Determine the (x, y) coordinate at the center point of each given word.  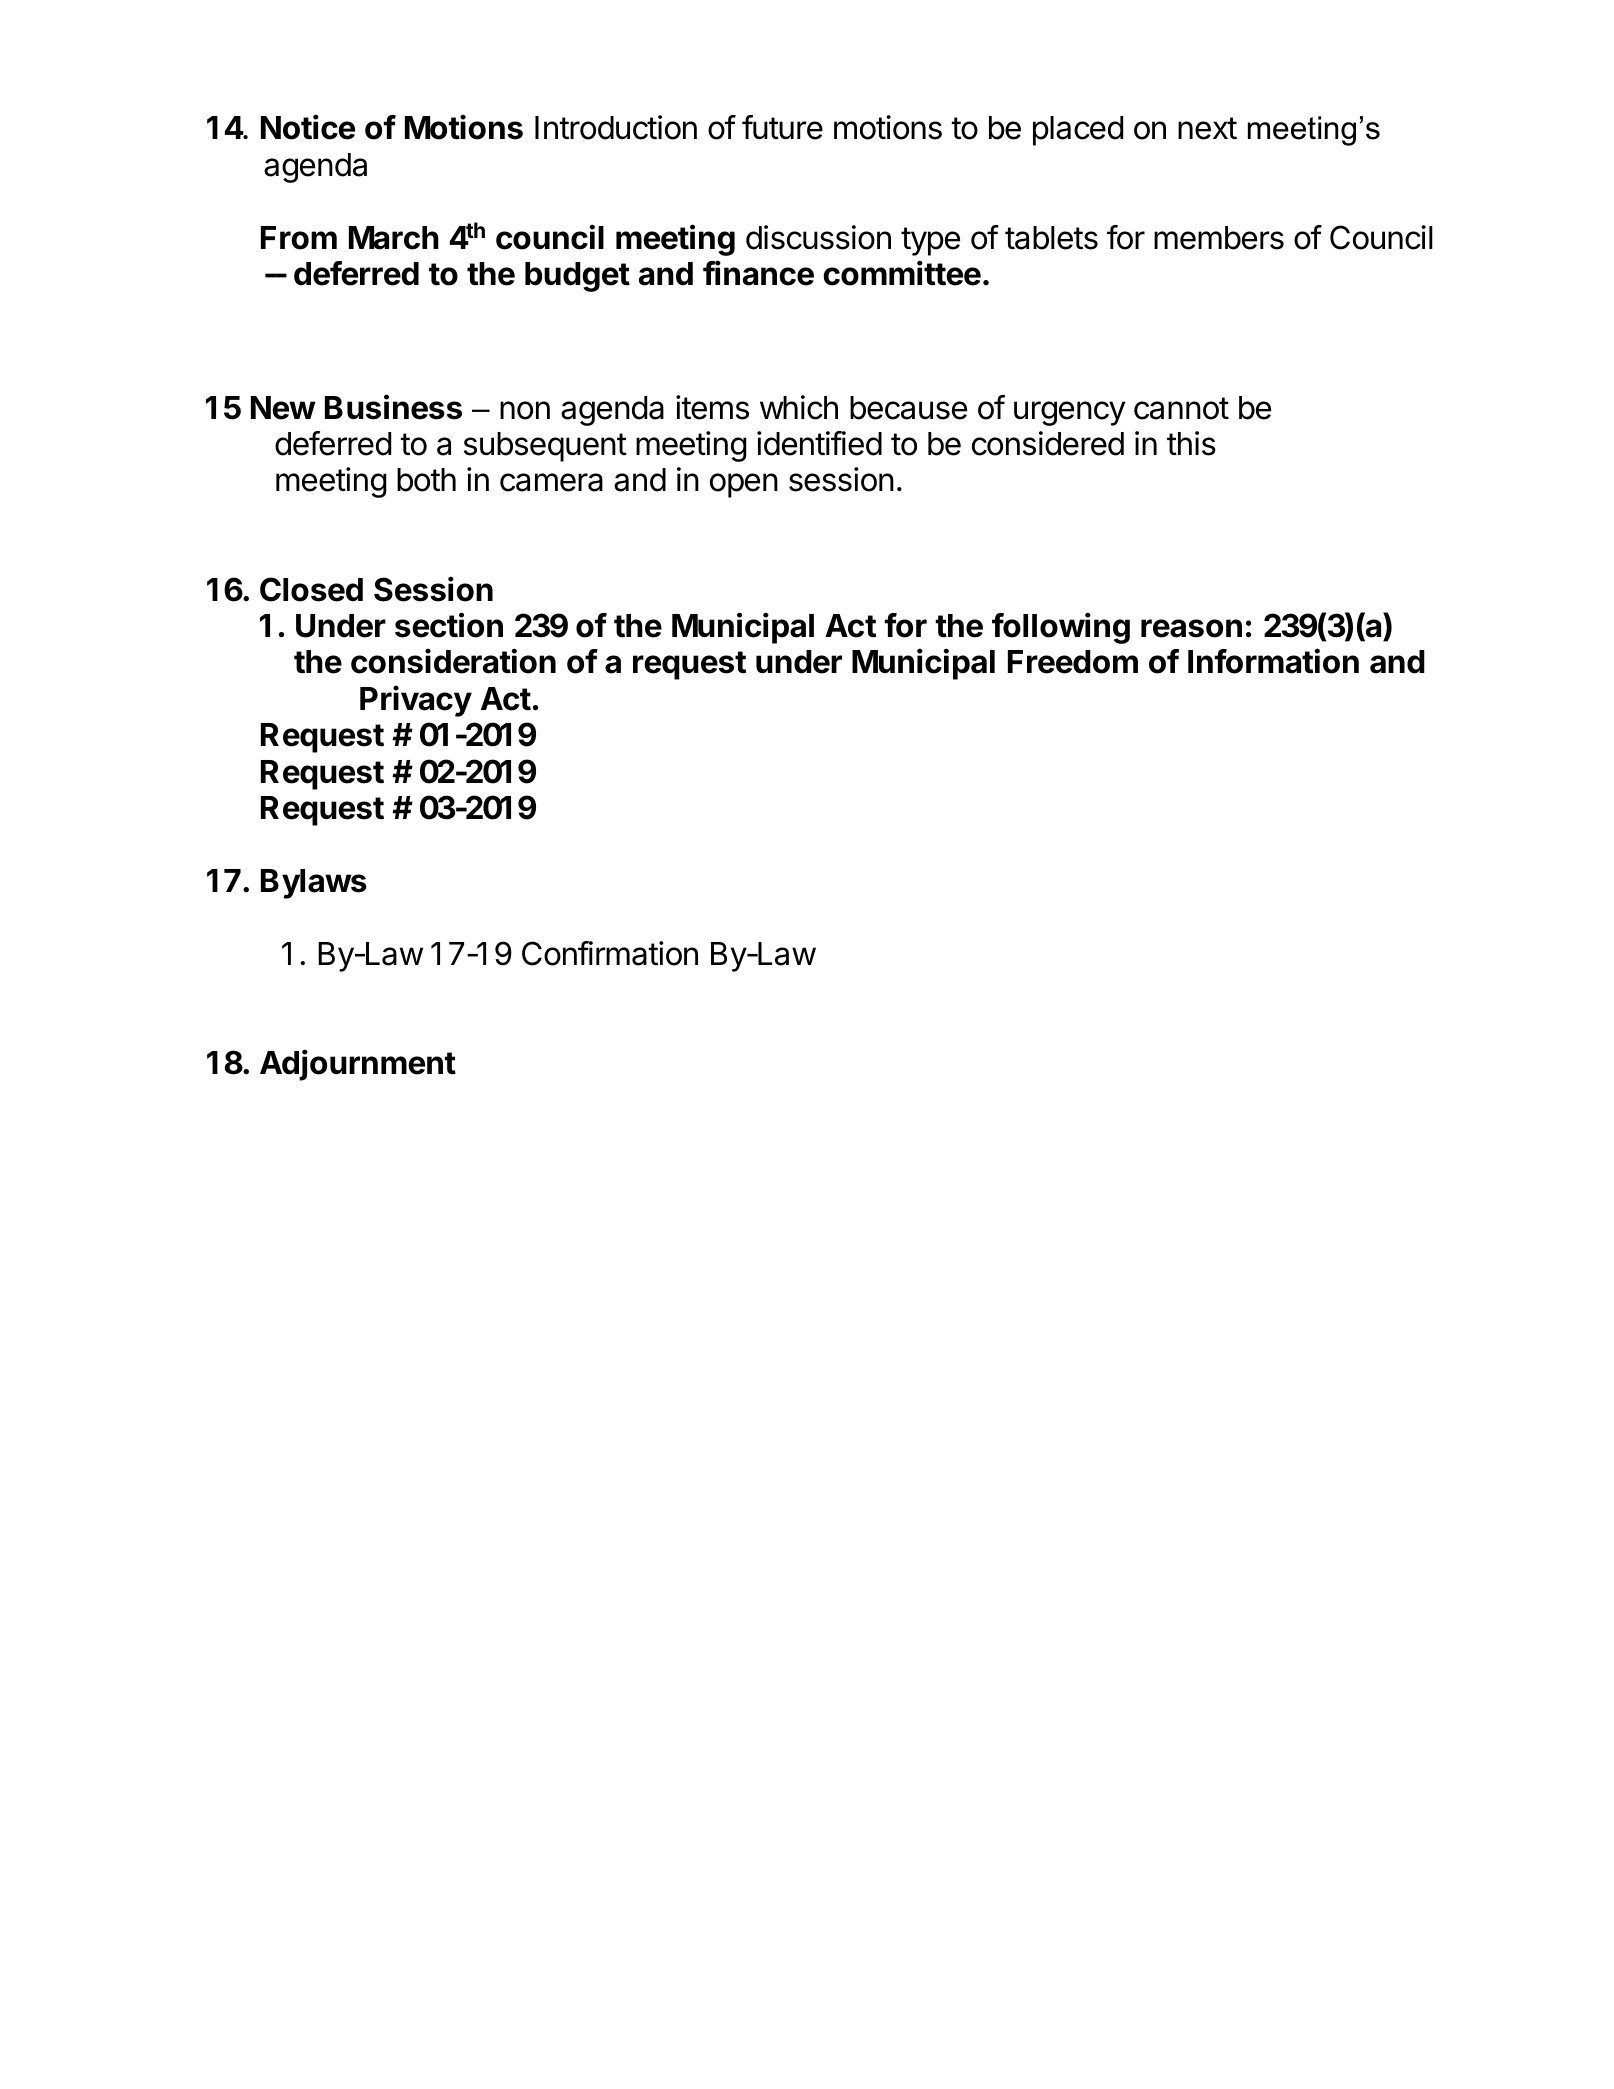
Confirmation (610, 953)
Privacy (416, 701)
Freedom (1073, 662)
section (449, 625)
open (744, 485)
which (799, 407)
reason (1191, 628)
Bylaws (314, 884)
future (782, 127)
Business (393, 407)
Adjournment (358, 1065)
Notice (308, 127)
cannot (1181, 408)
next (1207, 128)
